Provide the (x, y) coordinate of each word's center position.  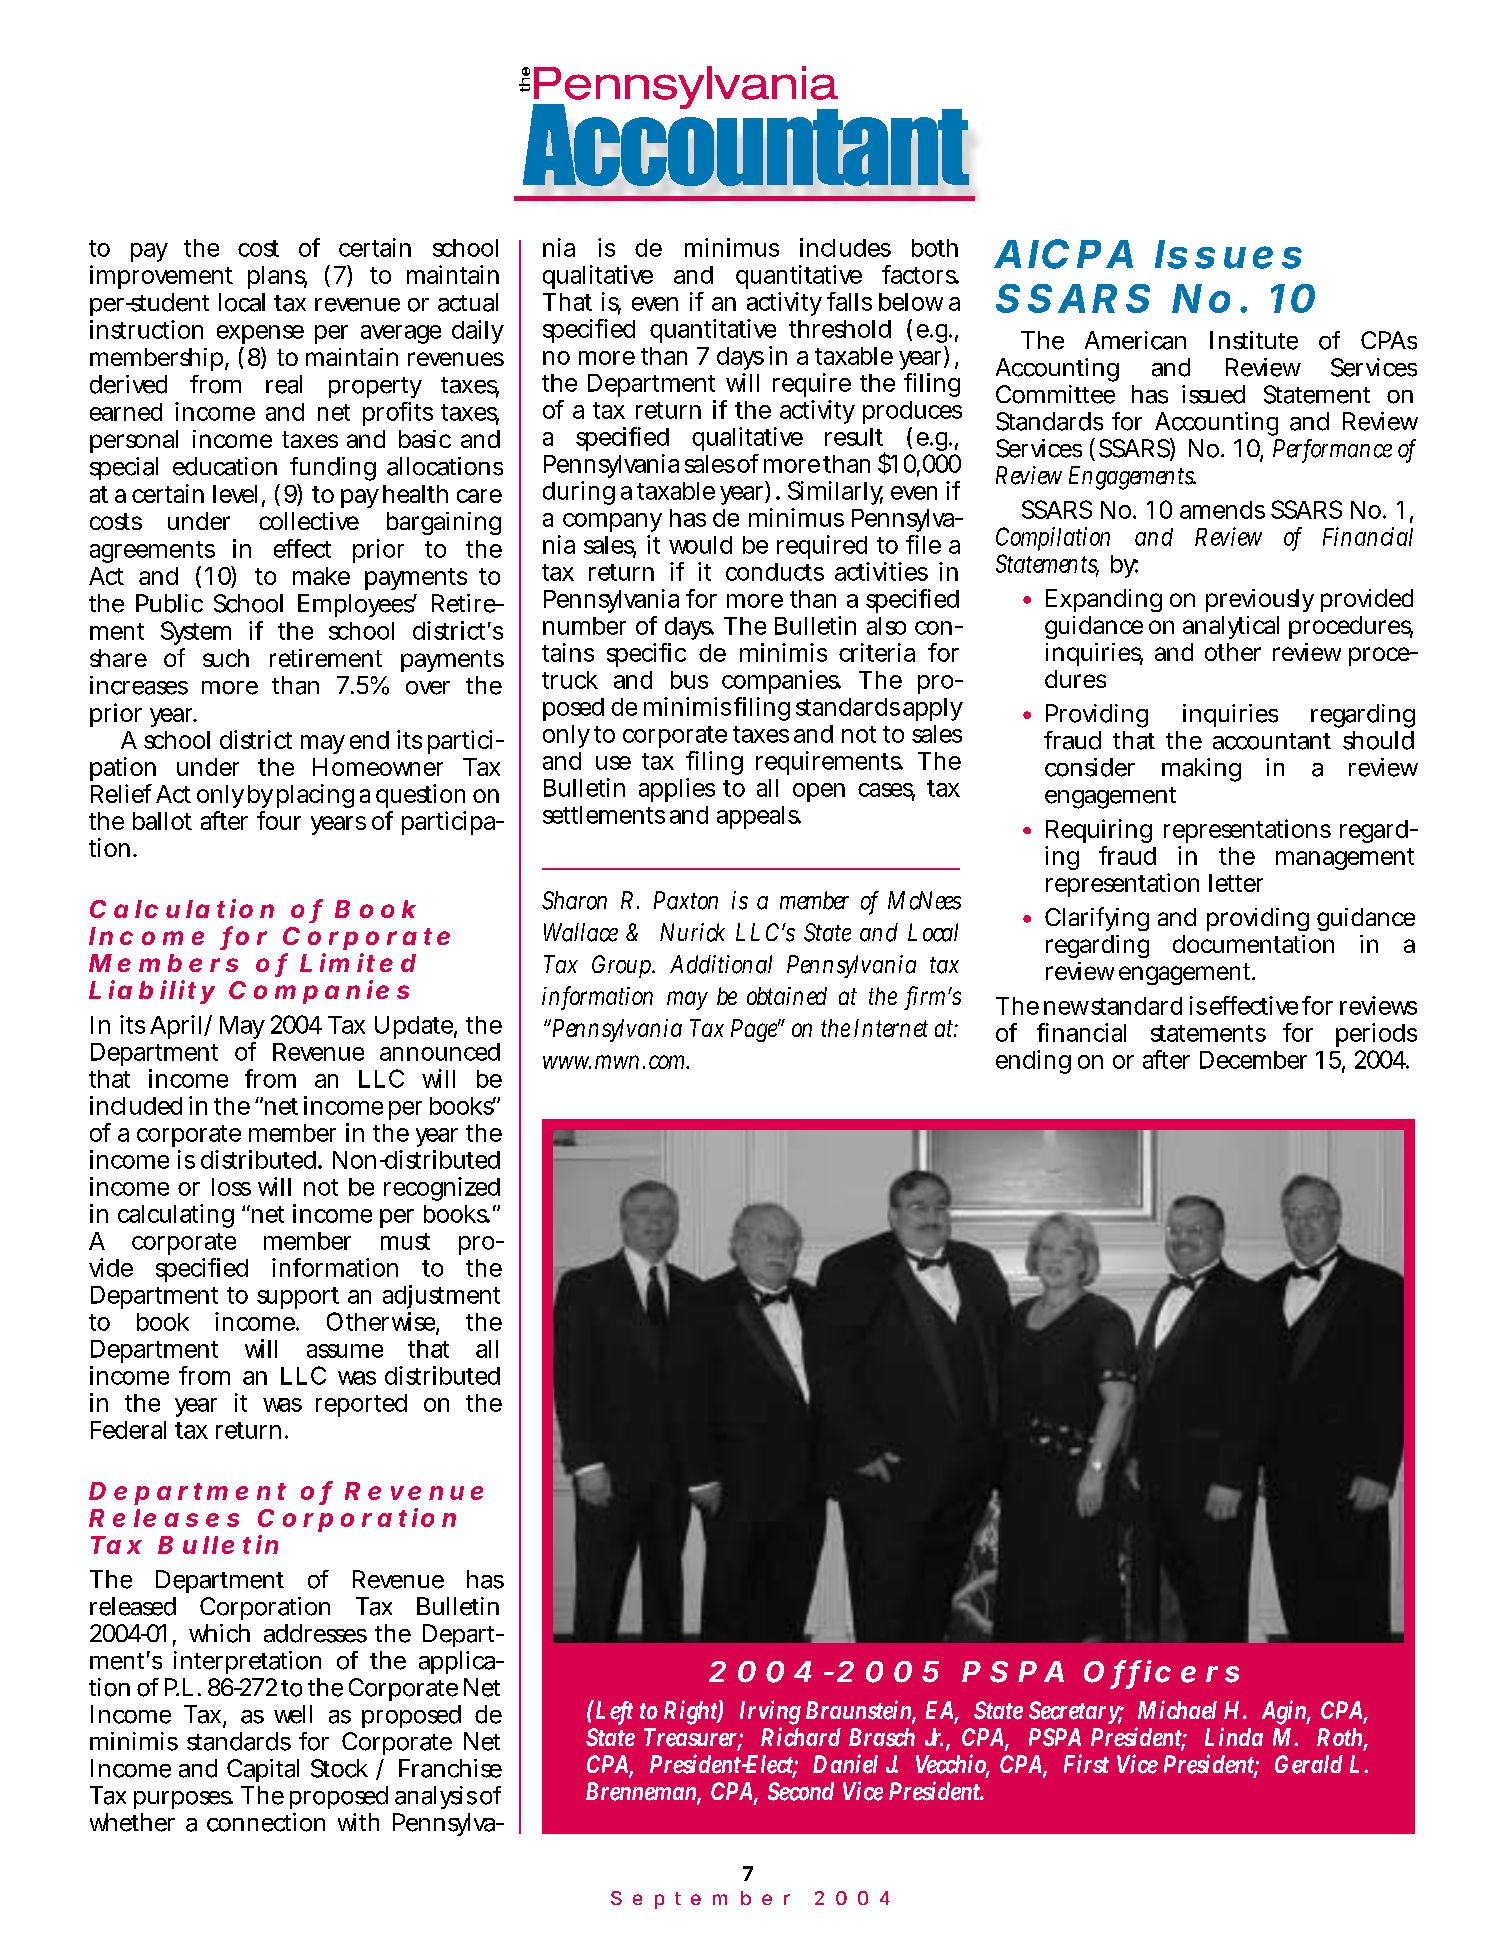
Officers (1161, 1672)
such (226, 658)
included (136, 1105)
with (358, 1822)
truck (570, 680)
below (911, 302)
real (284, 384)
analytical (1231, 627)
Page (755, 1030)
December (1253, 1060)
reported (361, 1405)
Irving (770, 1714)
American (1135, 340)
